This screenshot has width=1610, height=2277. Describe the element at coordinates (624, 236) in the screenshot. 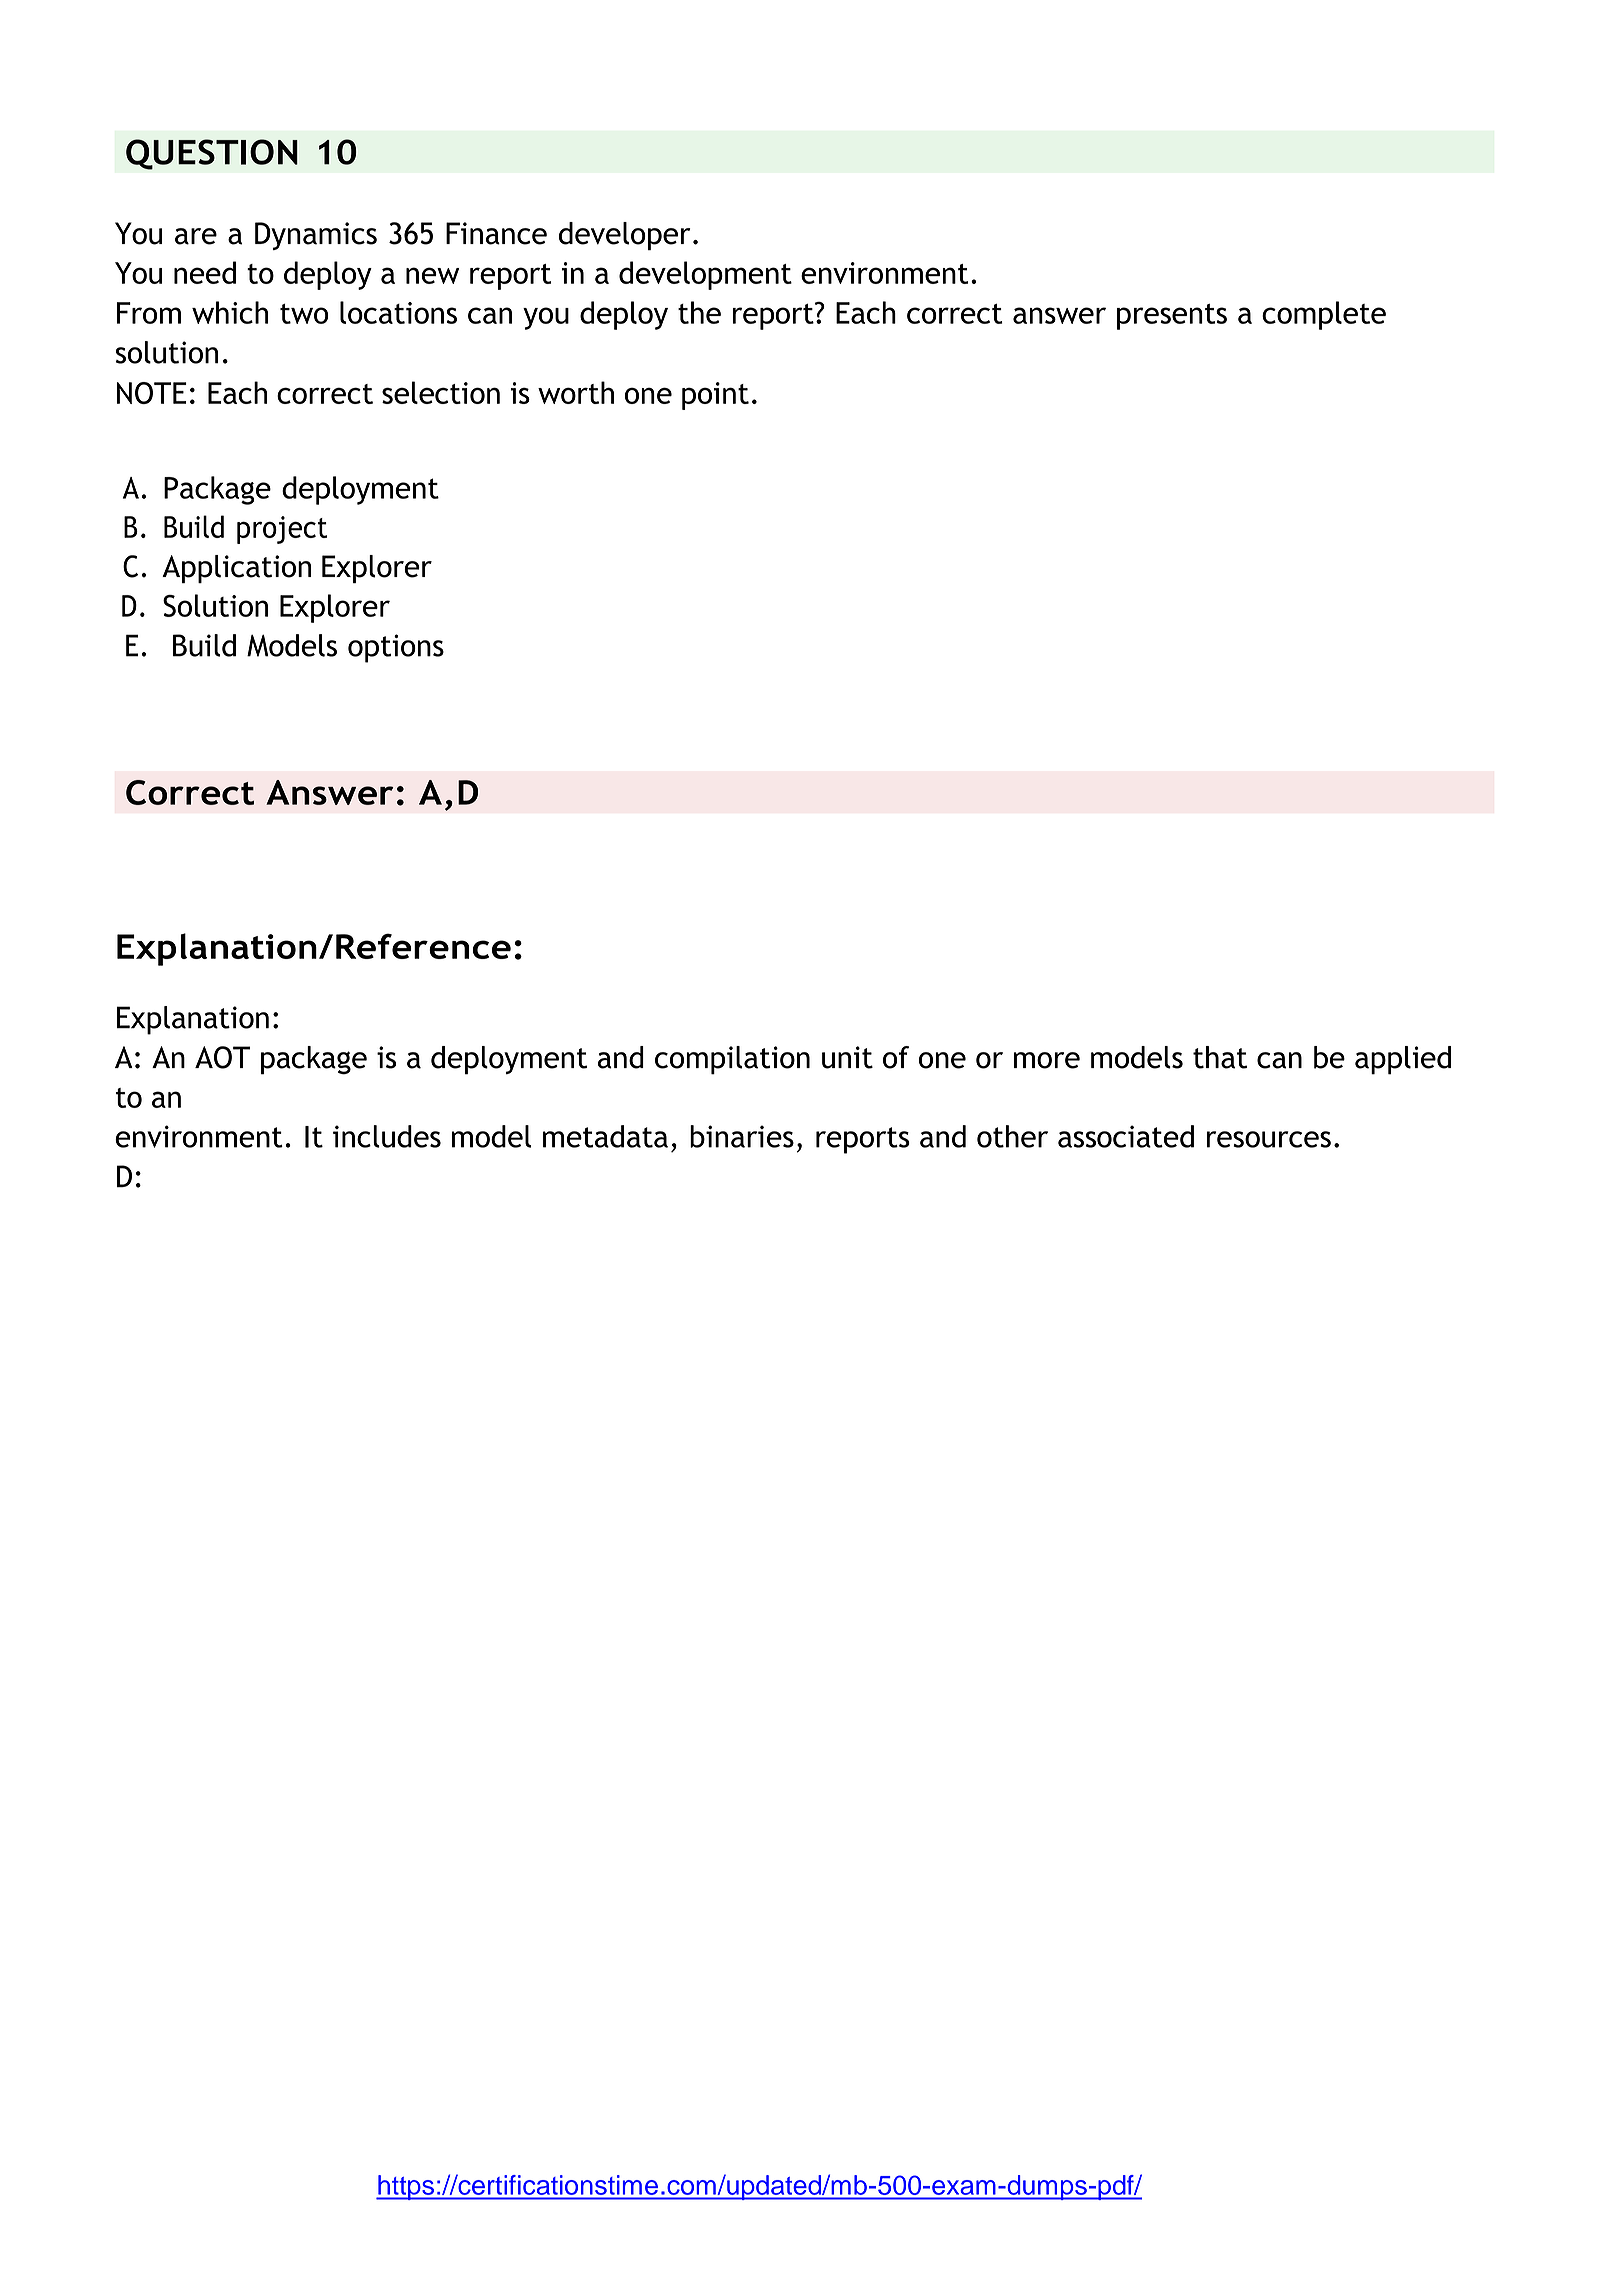

I see `developer` at that location.
